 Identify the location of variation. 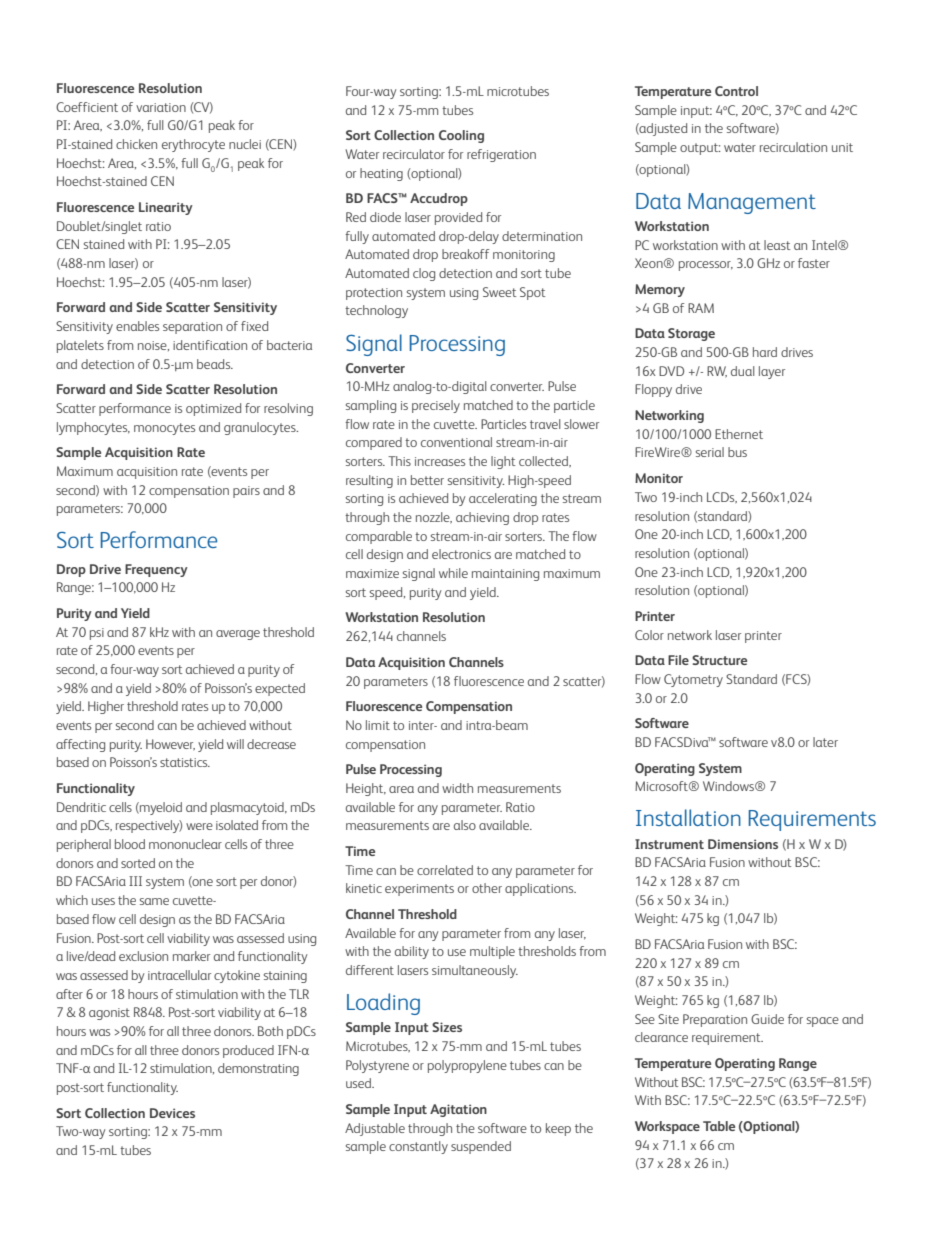
(161, 107).
